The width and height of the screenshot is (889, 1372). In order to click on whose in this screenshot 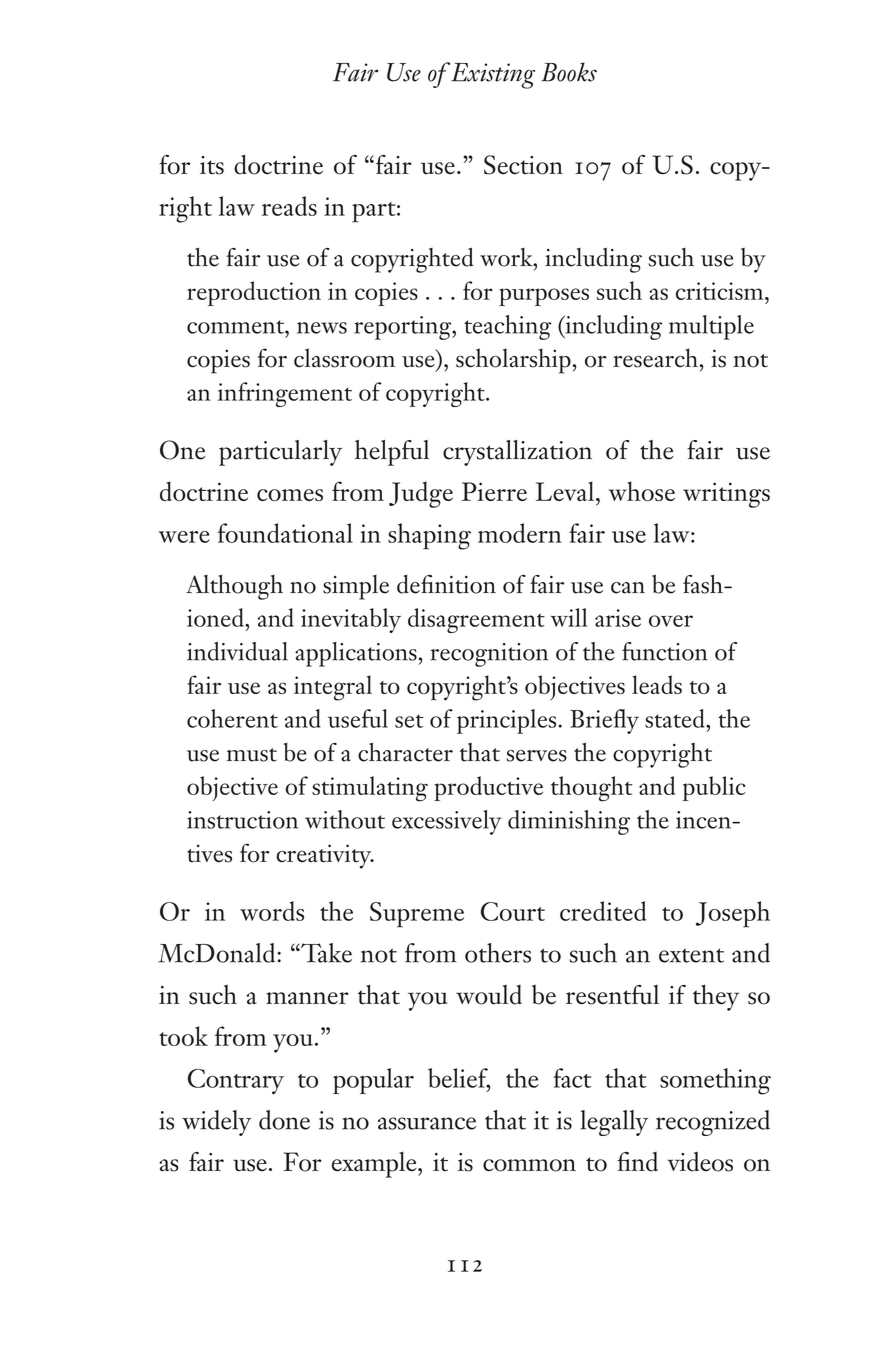, I will do `click(642, 491)`.
